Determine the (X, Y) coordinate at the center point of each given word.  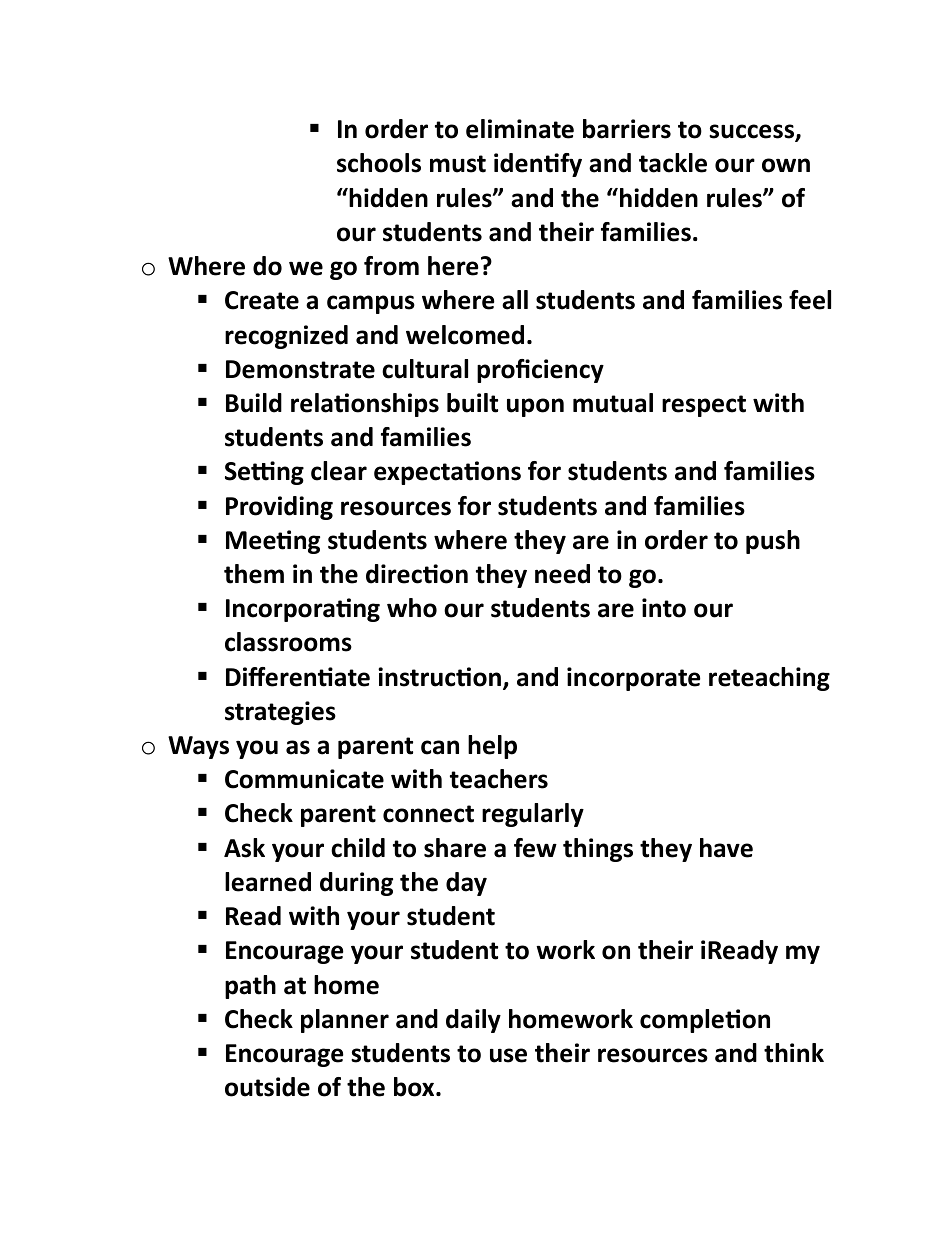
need (562, 574)
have (726, 848)
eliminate (520, 129)
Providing (279, 508)
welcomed (465, 335)
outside (267, 1087)
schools (379, 163)
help (492, 747)
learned (268, 882)
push (773, 542)
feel (810, 300)
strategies (280, 713)
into (664, 608)
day (466, 884)
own (786, 165)
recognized (286, 337)
